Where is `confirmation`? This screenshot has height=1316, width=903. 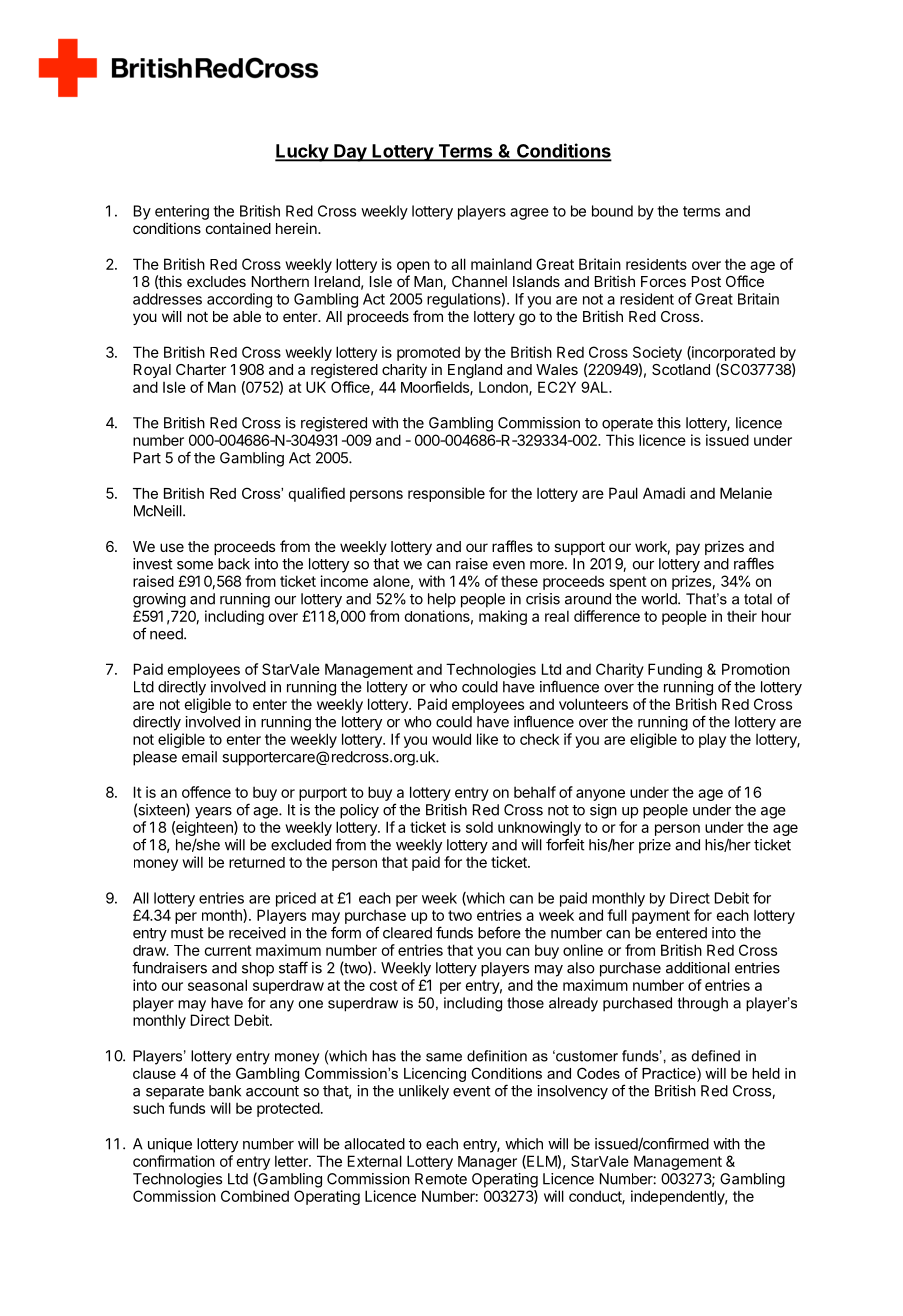 confirmation is located at coordinates (174, 1161).
